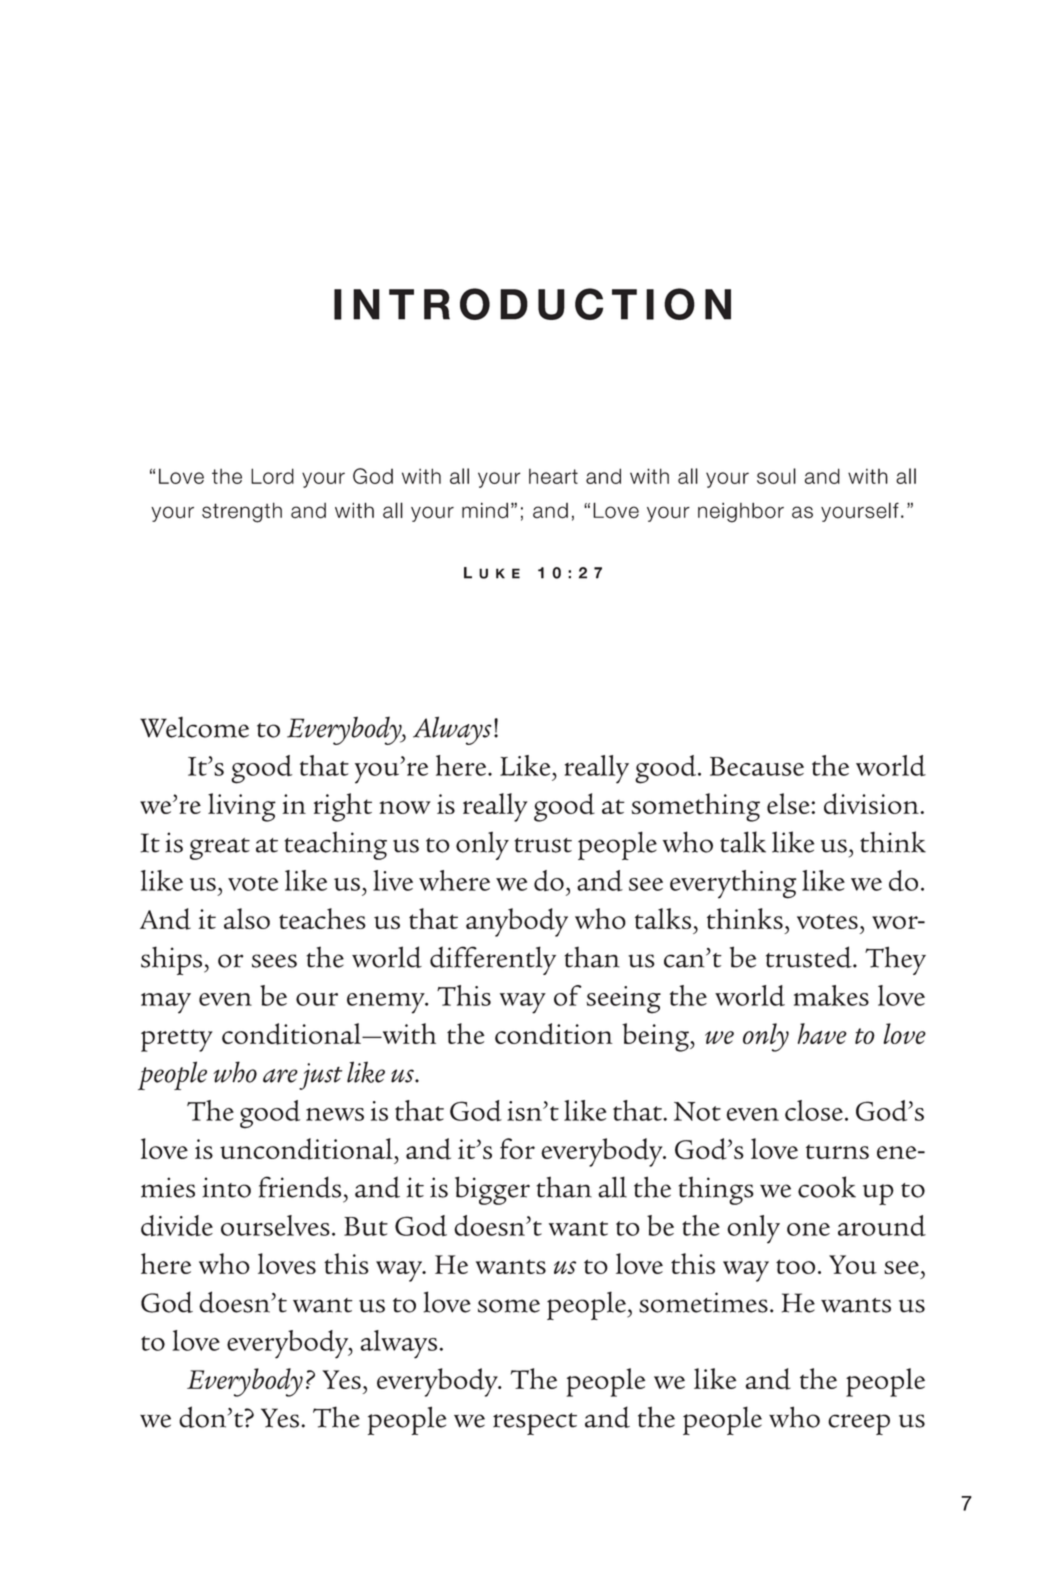  What do you see at coordinates (405, 807) in the screenshot?
I see `now` at bounding box center [405, 807].
